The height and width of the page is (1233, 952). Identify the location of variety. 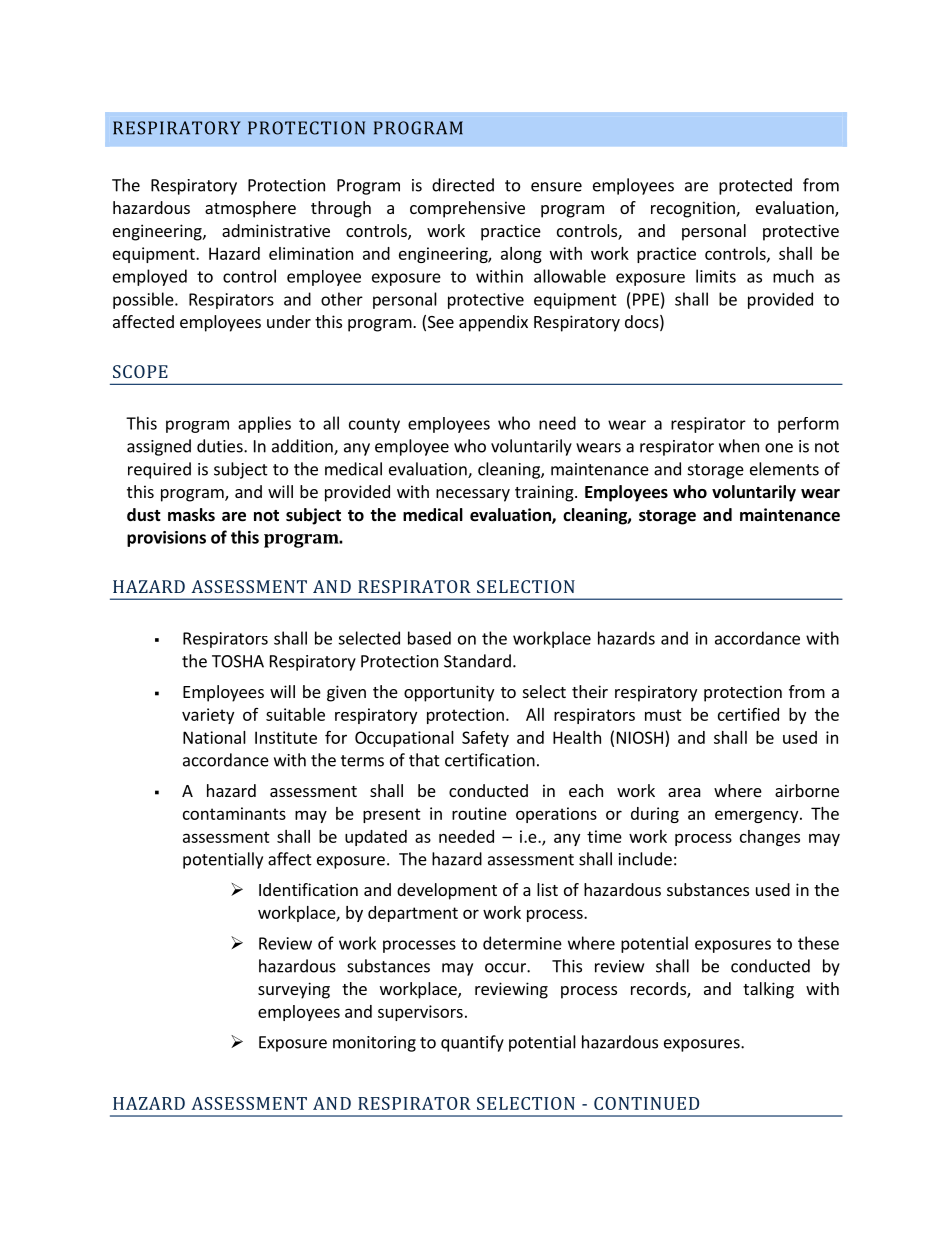
(208, 716).
